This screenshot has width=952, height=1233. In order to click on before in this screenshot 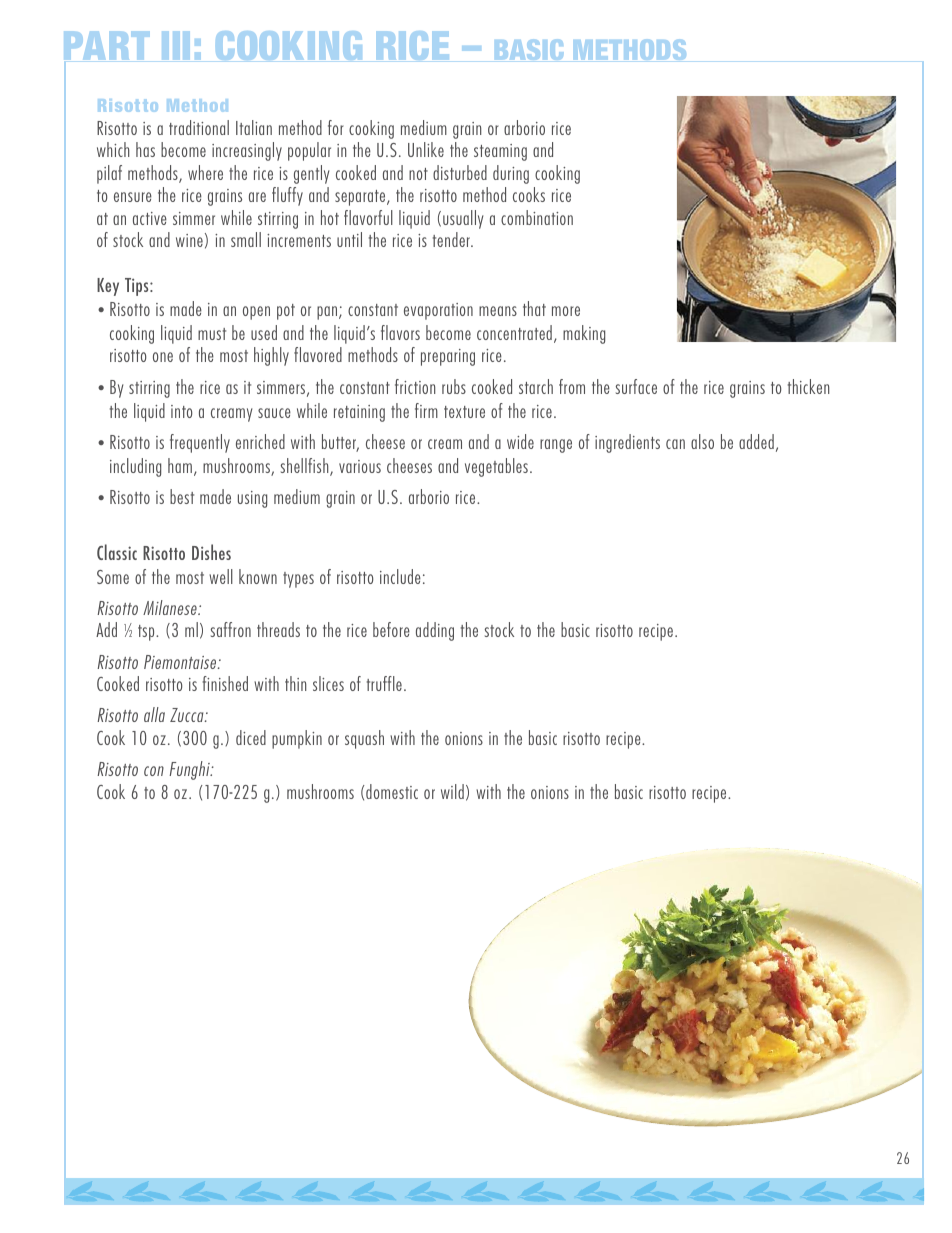, I will do `click(391, 629)`.
